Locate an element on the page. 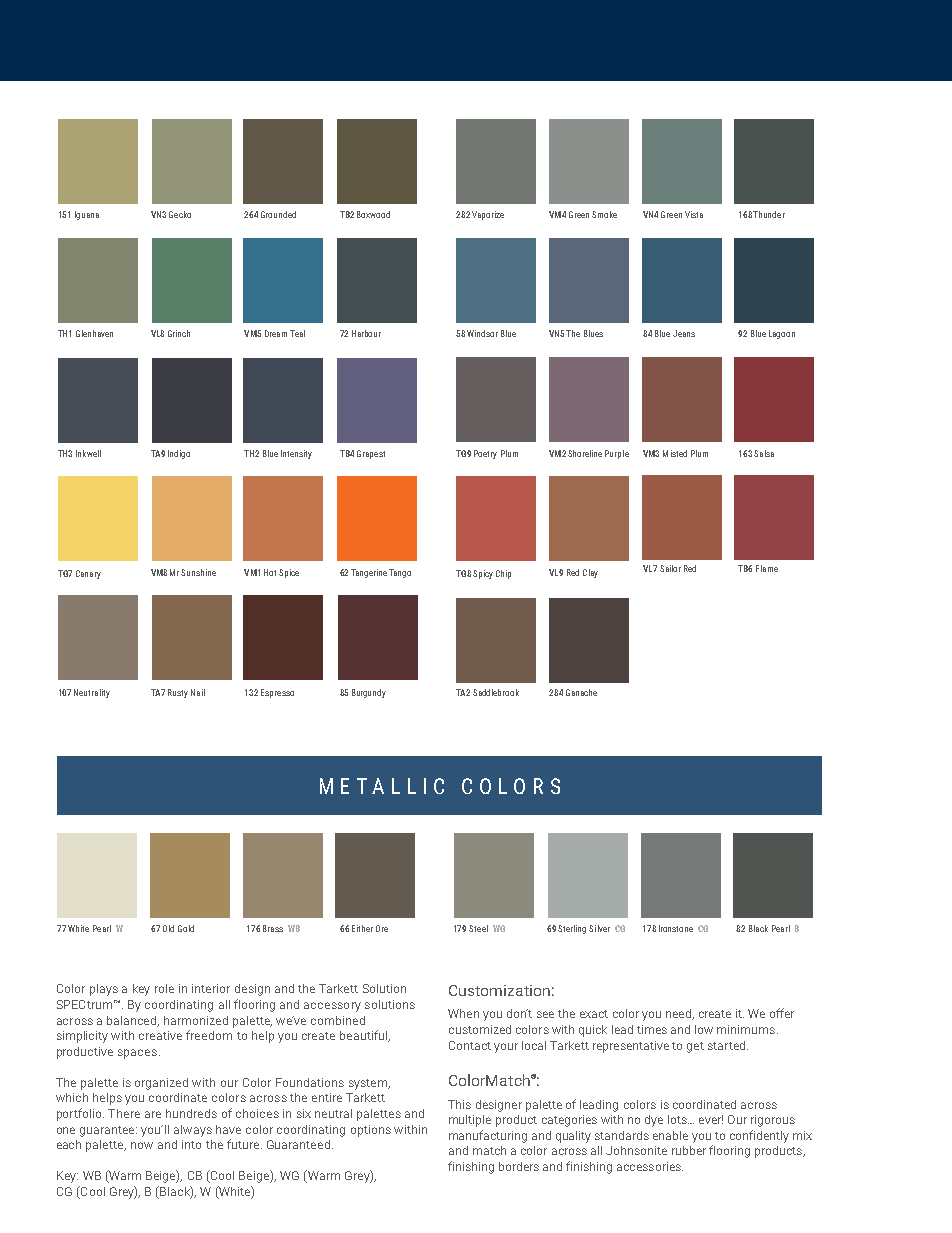  Tango is located at coordinates (400, 573).
